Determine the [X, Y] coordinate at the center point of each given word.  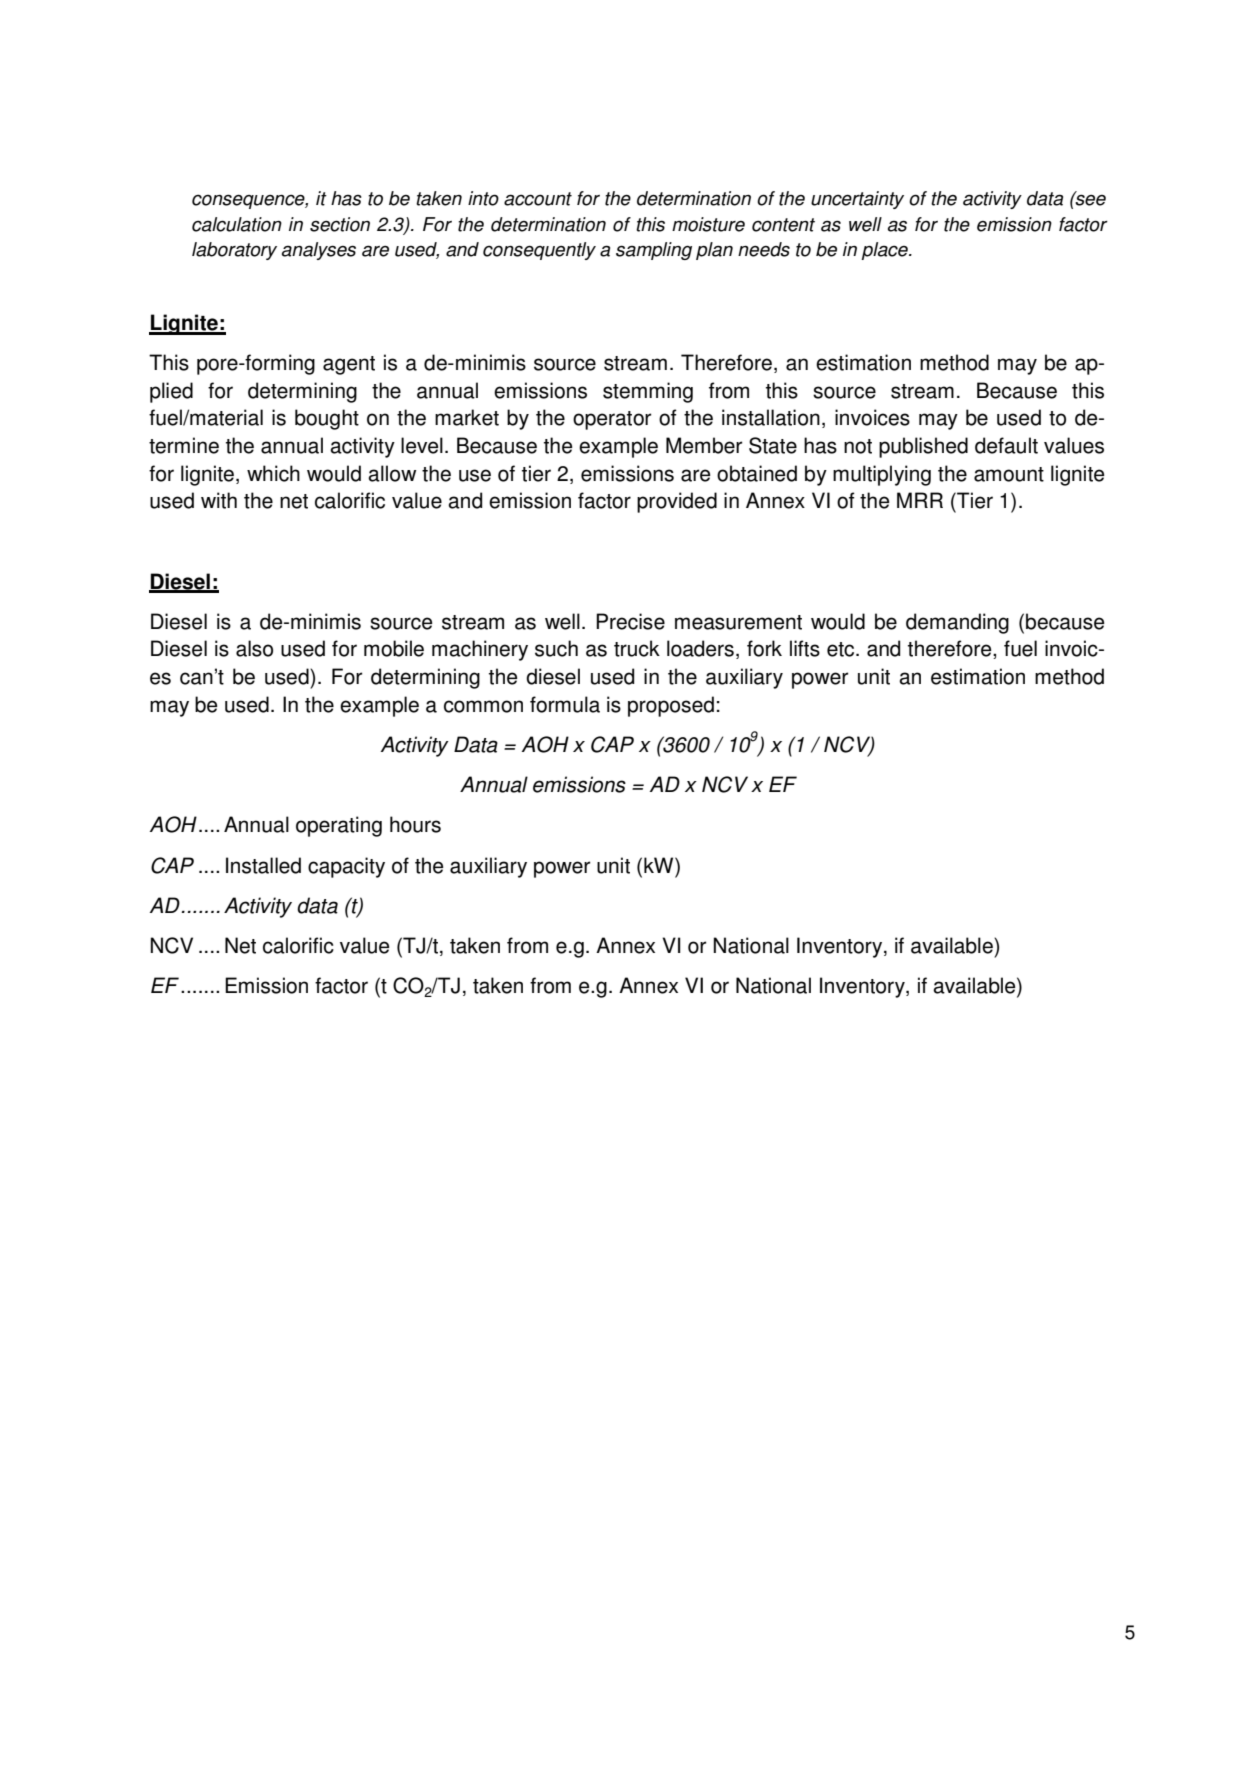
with [219, 500]
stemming [648, 392]
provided [677, 502]
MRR [920, 500]
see [1090, 199]
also [254, 648]
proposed [671, 706]
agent [349, 365]
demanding [957, 623]
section [340, 224]
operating [339, 826]
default [1006, 445]
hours [415, 824]
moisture [708, 224]
